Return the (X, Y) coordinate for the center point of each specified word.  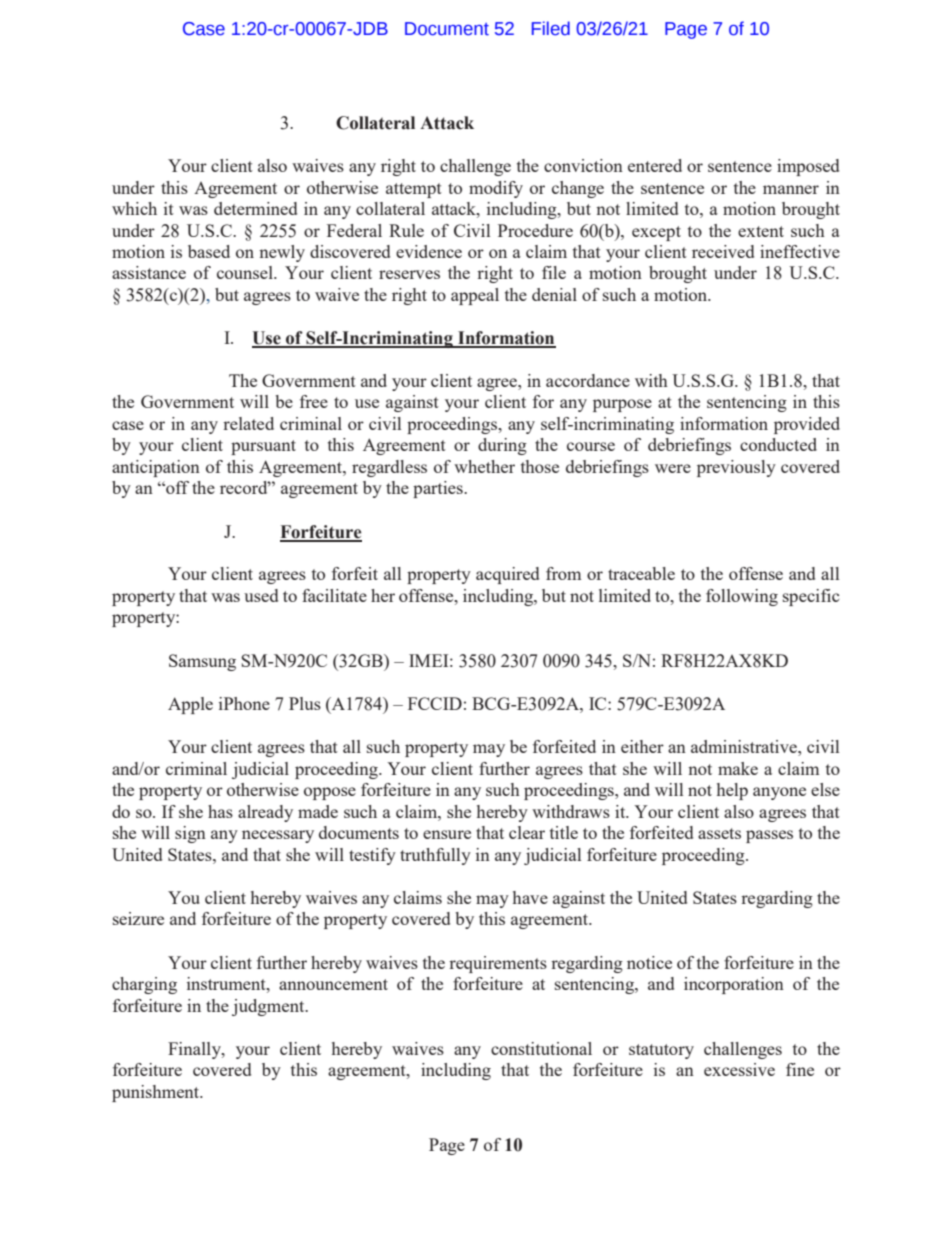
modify (496, 189)
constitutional (541, 1048)
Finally (195, 1050)
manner (791, 189)
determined (255, 208)
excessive (739, 1069)
